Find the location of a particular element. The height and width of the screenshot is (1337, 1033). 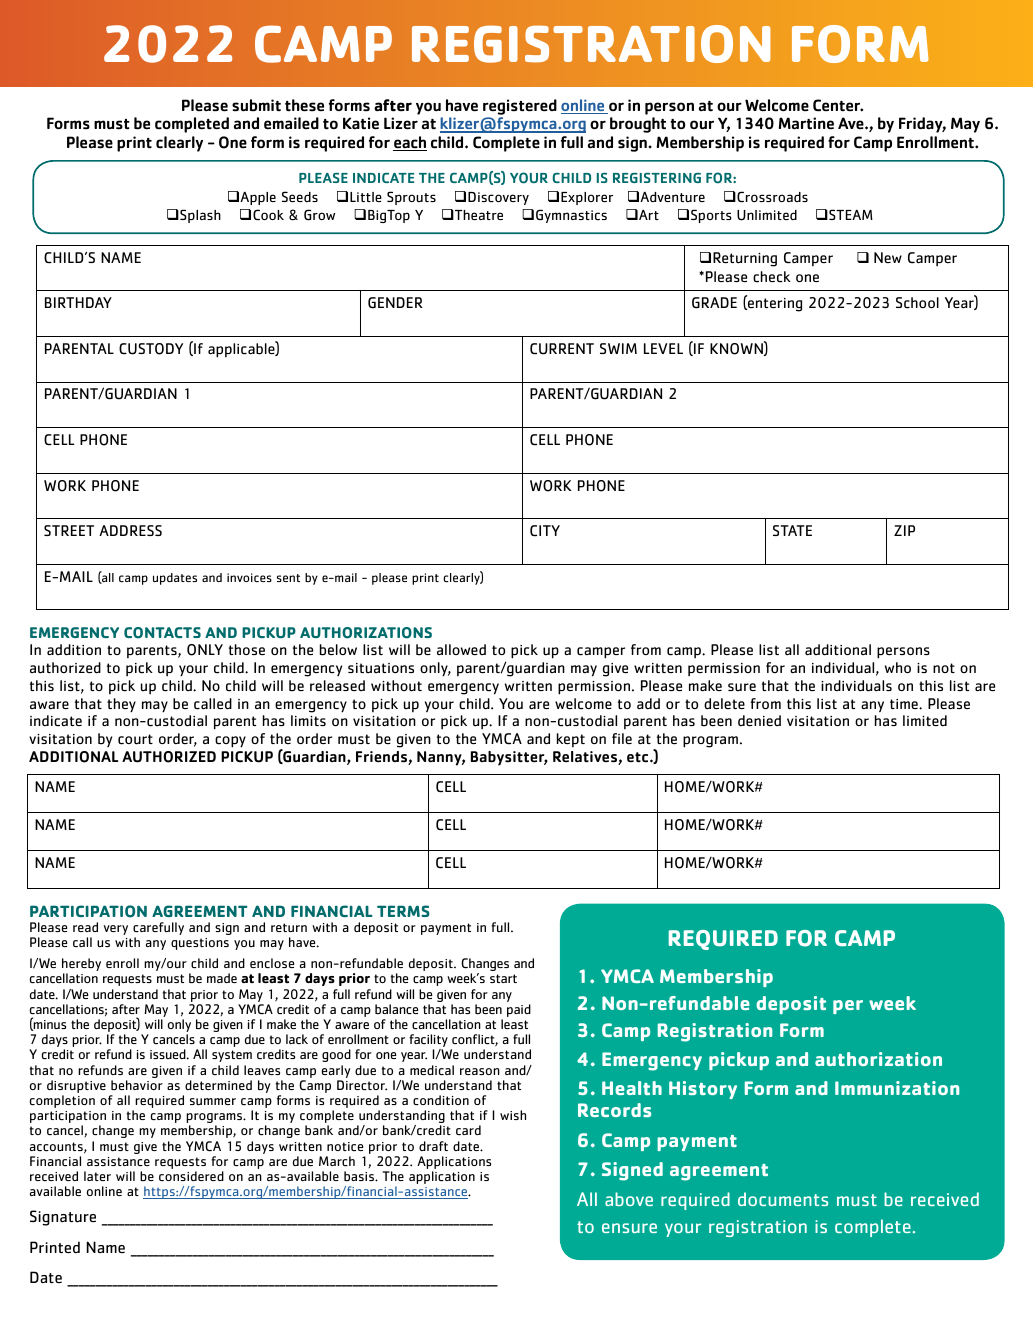

TERMS is located at coordinates (403, 911).
